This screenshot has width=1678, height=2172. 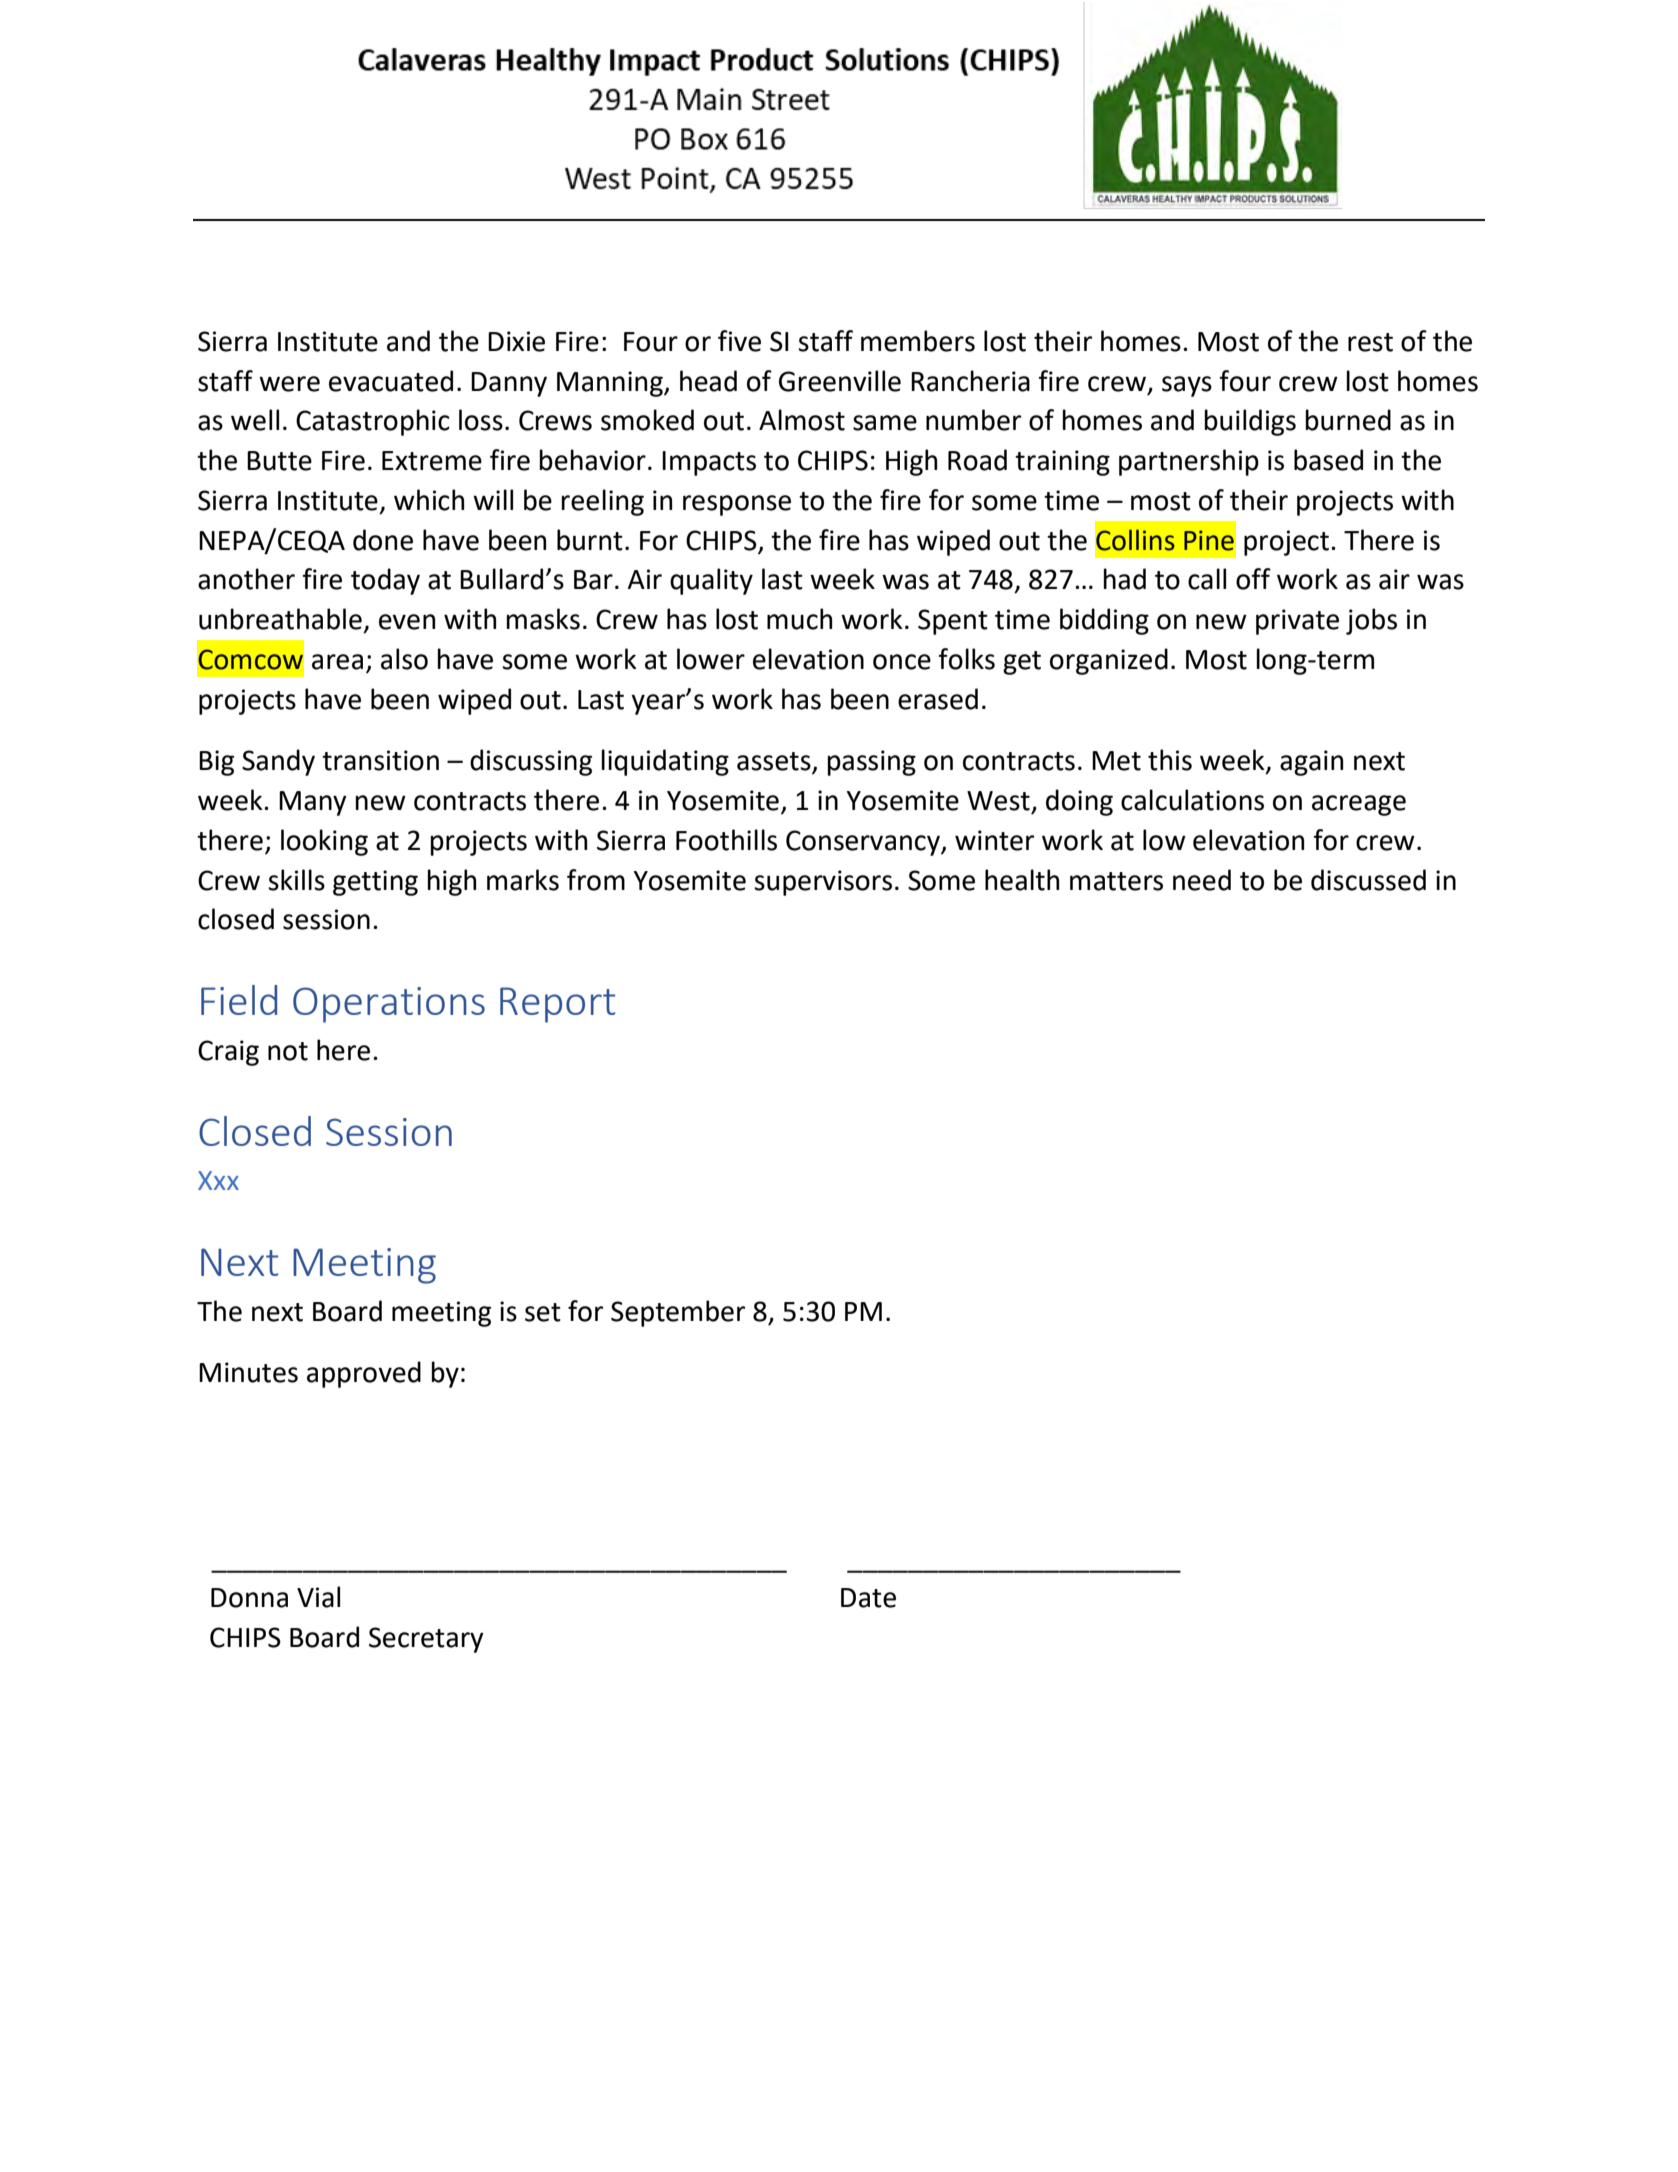 I want to click on Greenville, so click(x=840, y=381).
